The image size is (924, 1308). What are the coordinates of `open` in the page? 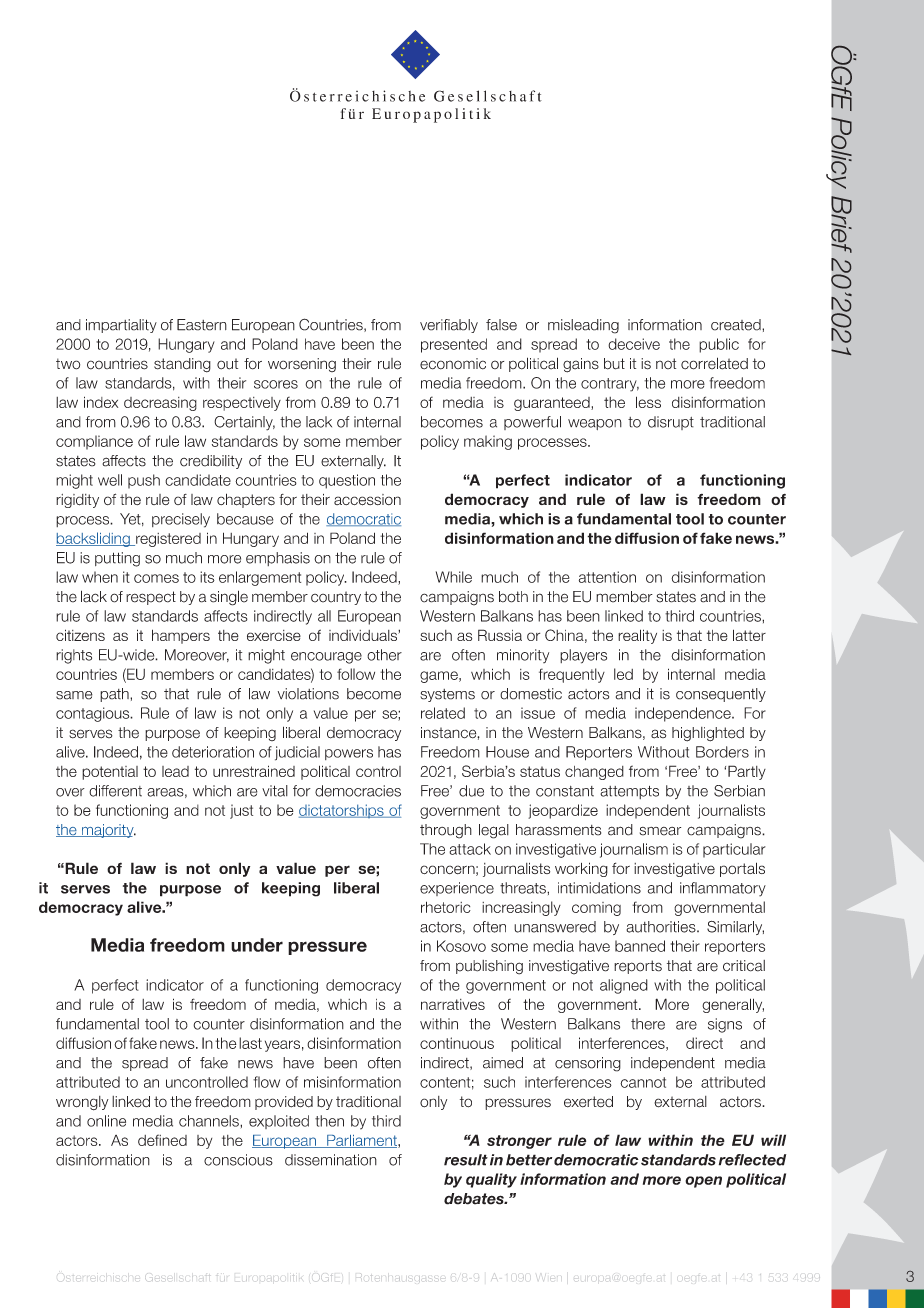 It's located at (703, 1182).
